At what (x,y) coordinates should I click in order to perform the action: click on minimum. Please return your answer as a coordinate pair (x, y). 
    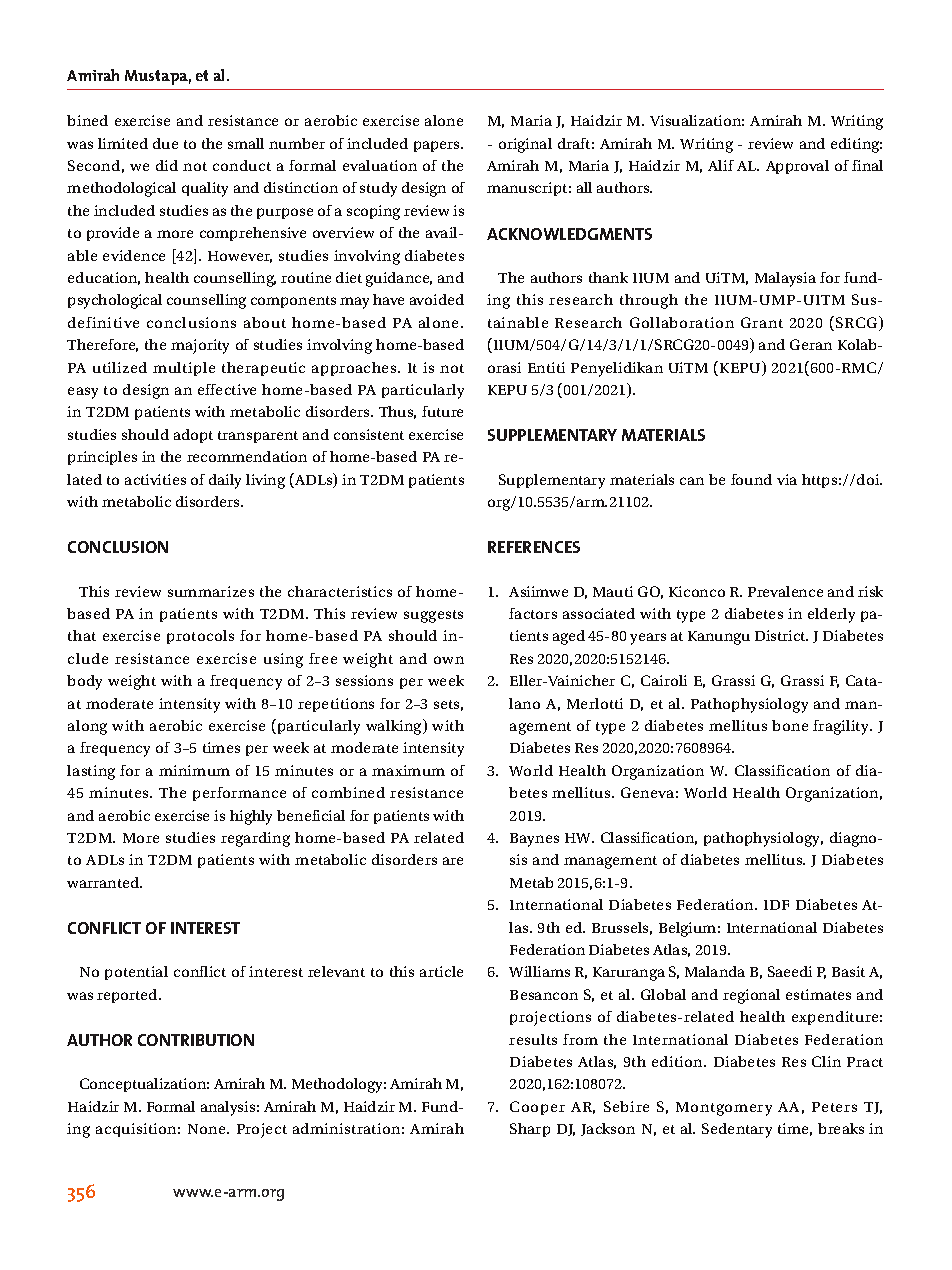
    Looking at the image, I should click on (194, 770).
